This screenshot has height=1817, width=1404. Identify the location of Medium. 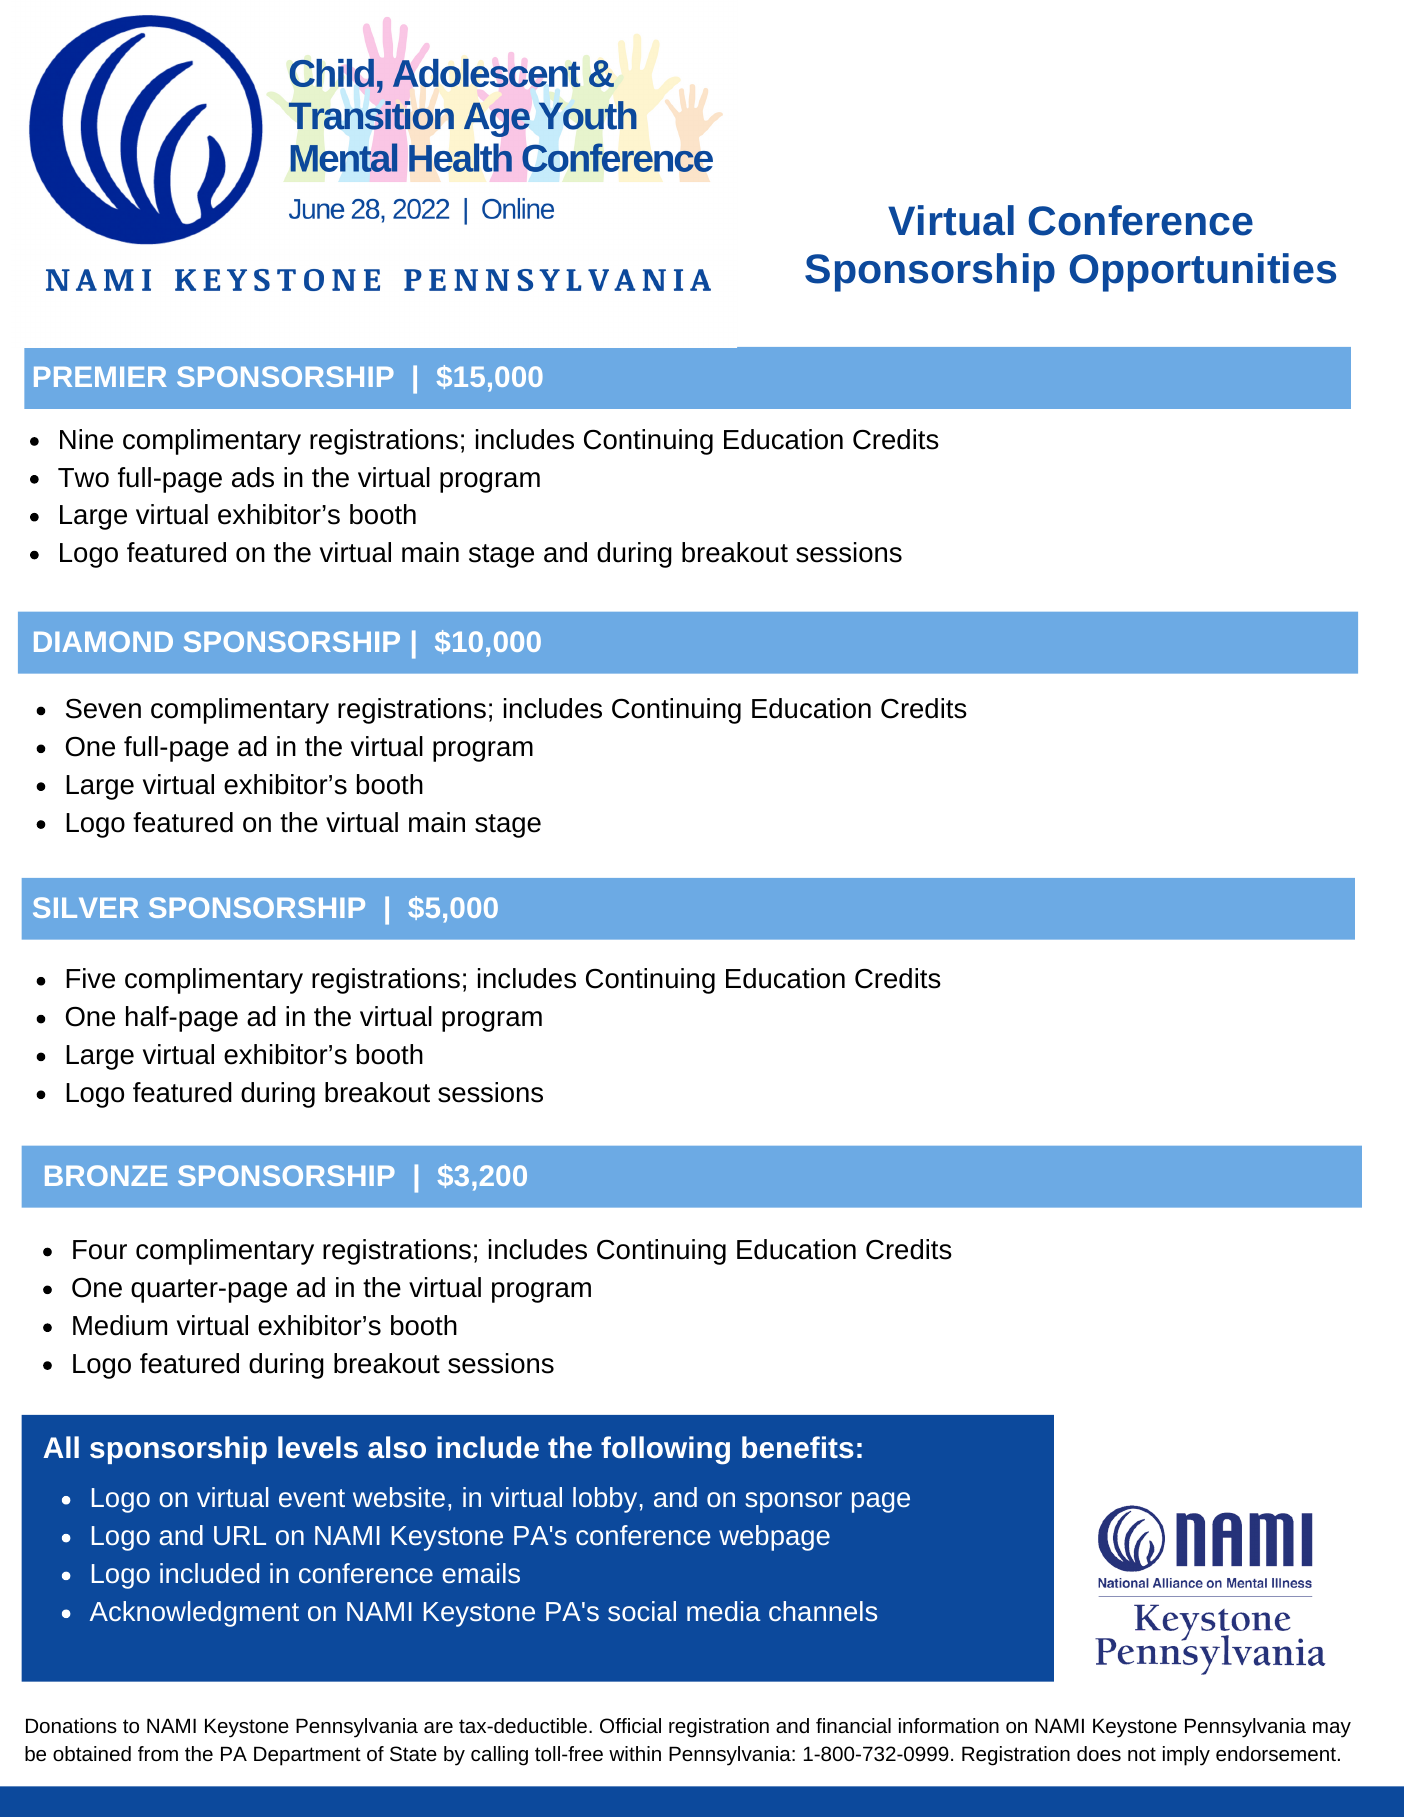
(120, 1325).
